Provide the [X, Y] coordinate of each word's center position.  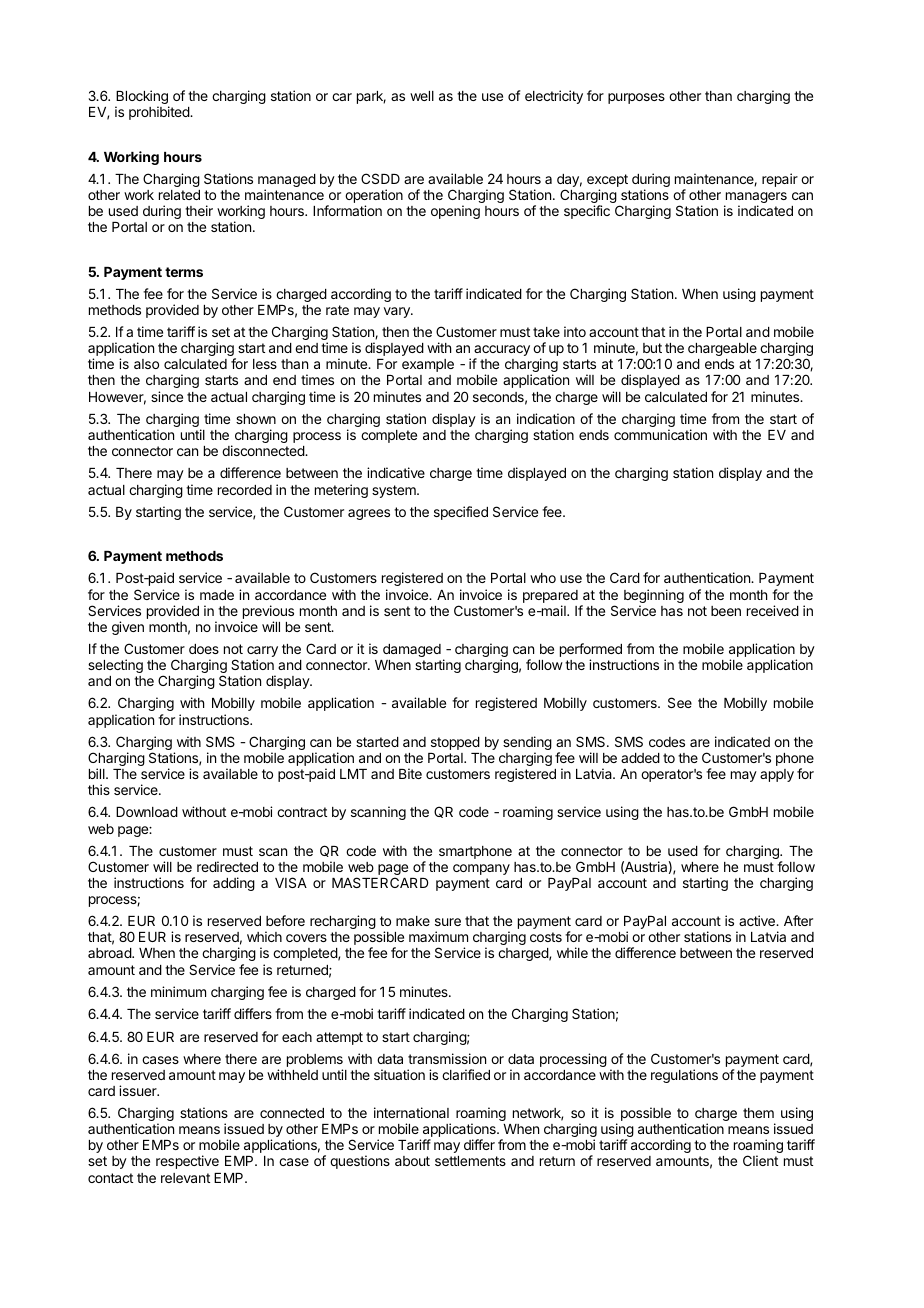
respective [187, 1162]
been [726, 611]
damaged [412, 650]
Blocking [142, 98]
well [422, 96]
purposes [636, 98]
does [204, 649]
